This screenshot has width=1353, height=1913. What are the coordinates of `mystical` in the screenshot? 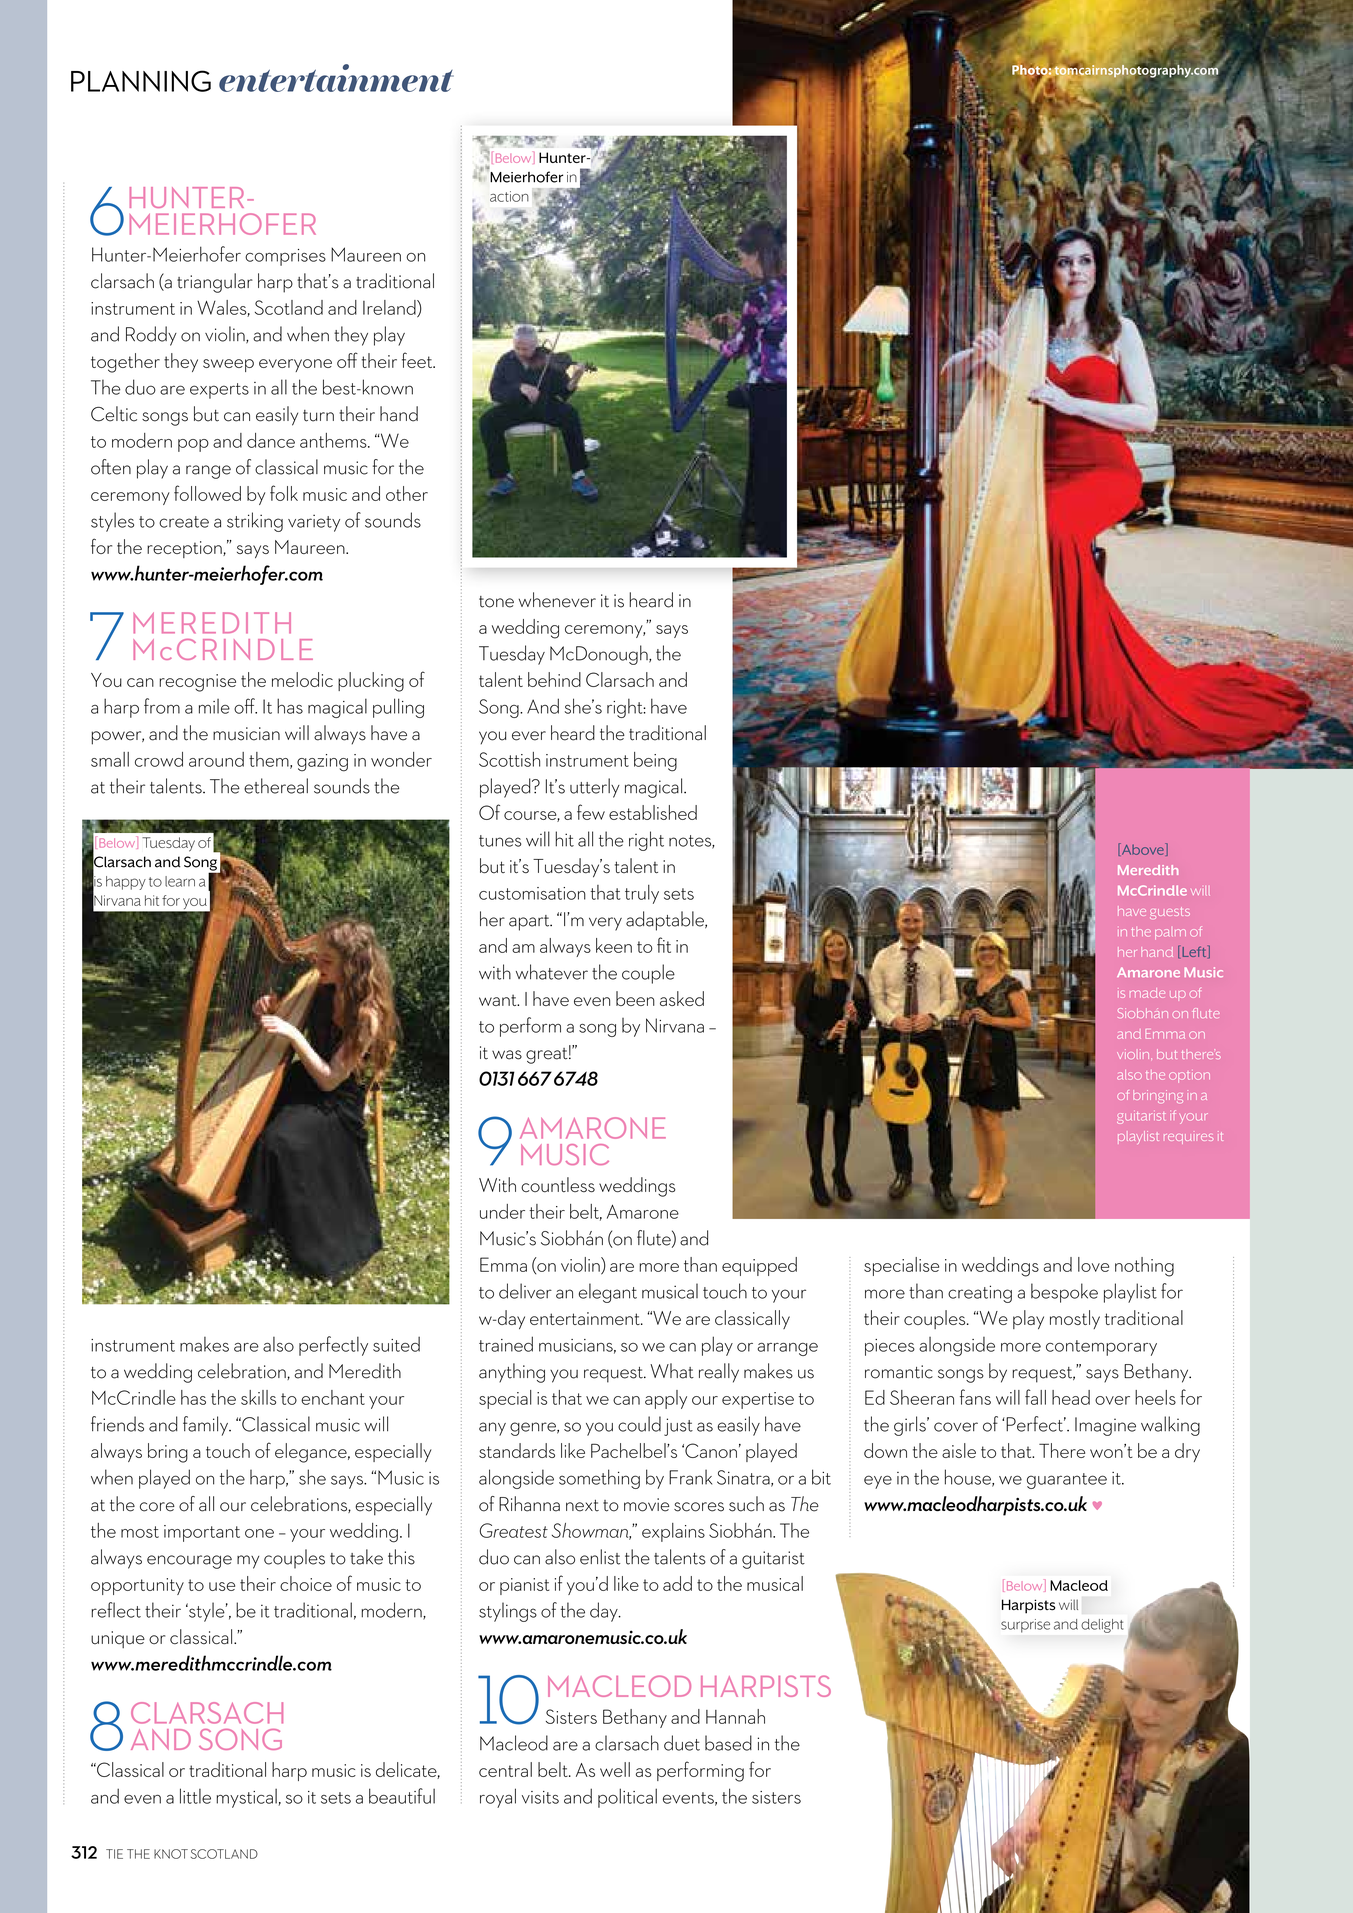 It's located at (246, 1798).
